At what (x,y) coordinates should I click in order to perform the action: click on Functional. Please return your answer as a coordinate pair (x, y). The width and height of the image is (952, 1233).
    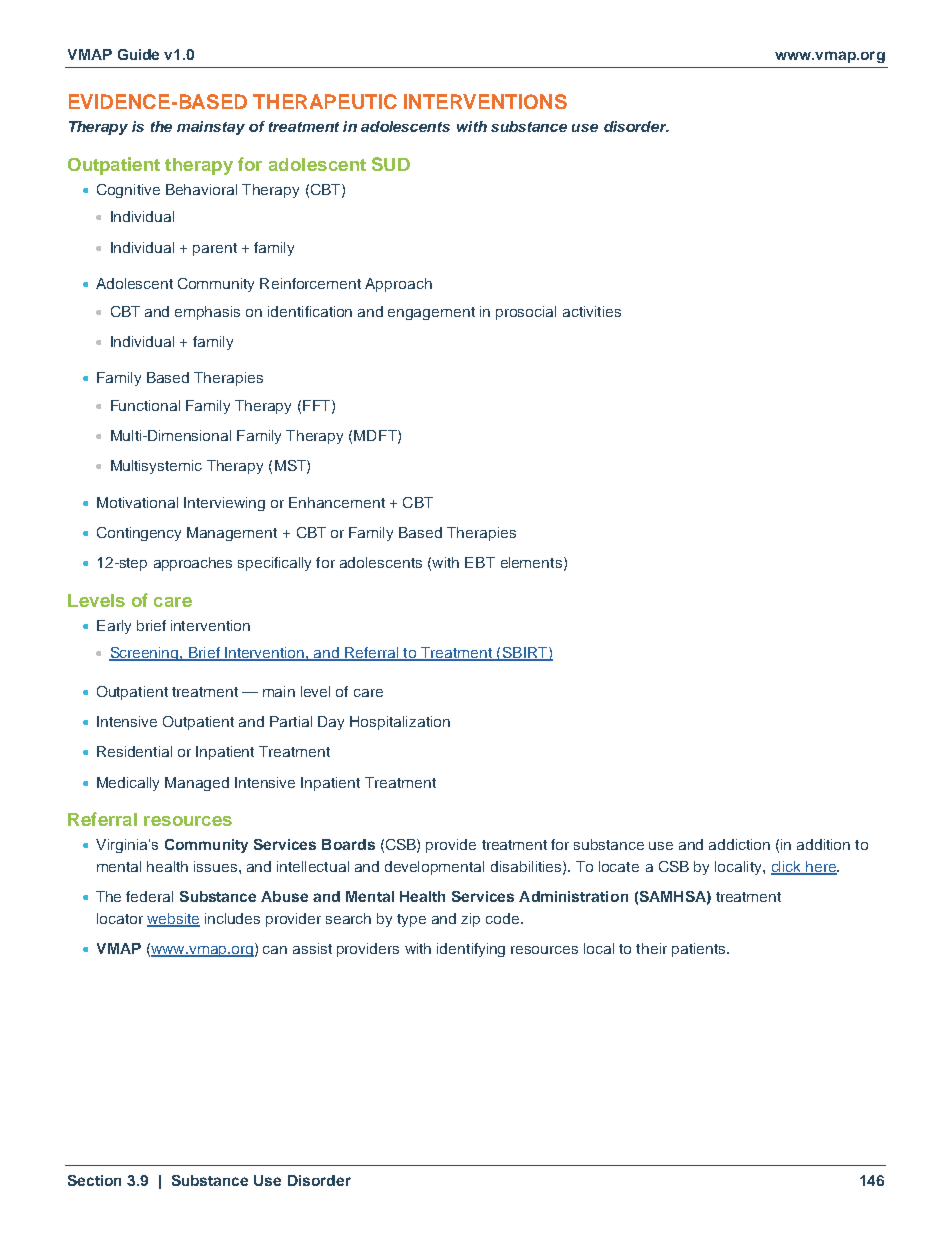
    Looking at the image, I should click on (145, 405).
